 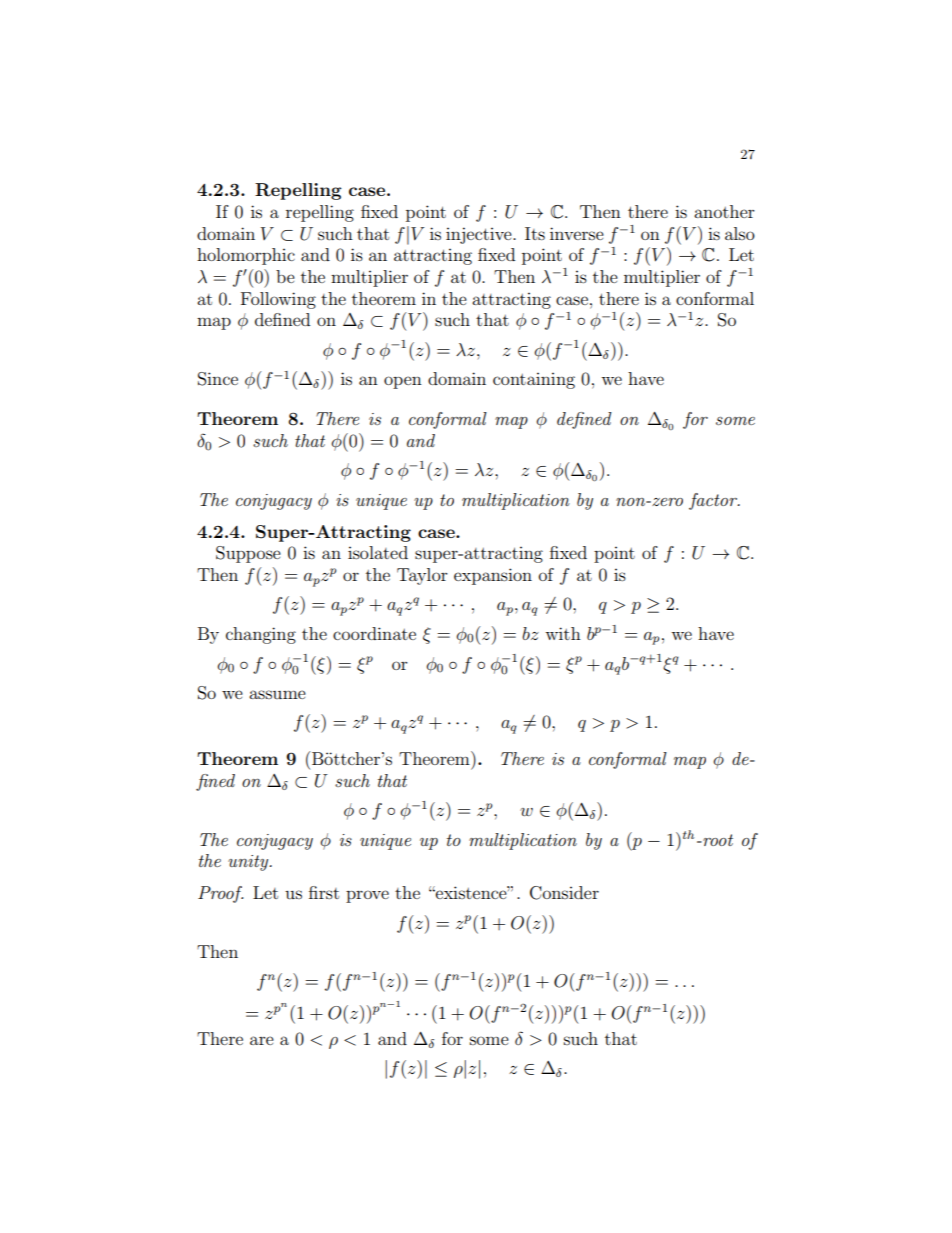 I want to click on Consider, so click(x=564, y=893).
